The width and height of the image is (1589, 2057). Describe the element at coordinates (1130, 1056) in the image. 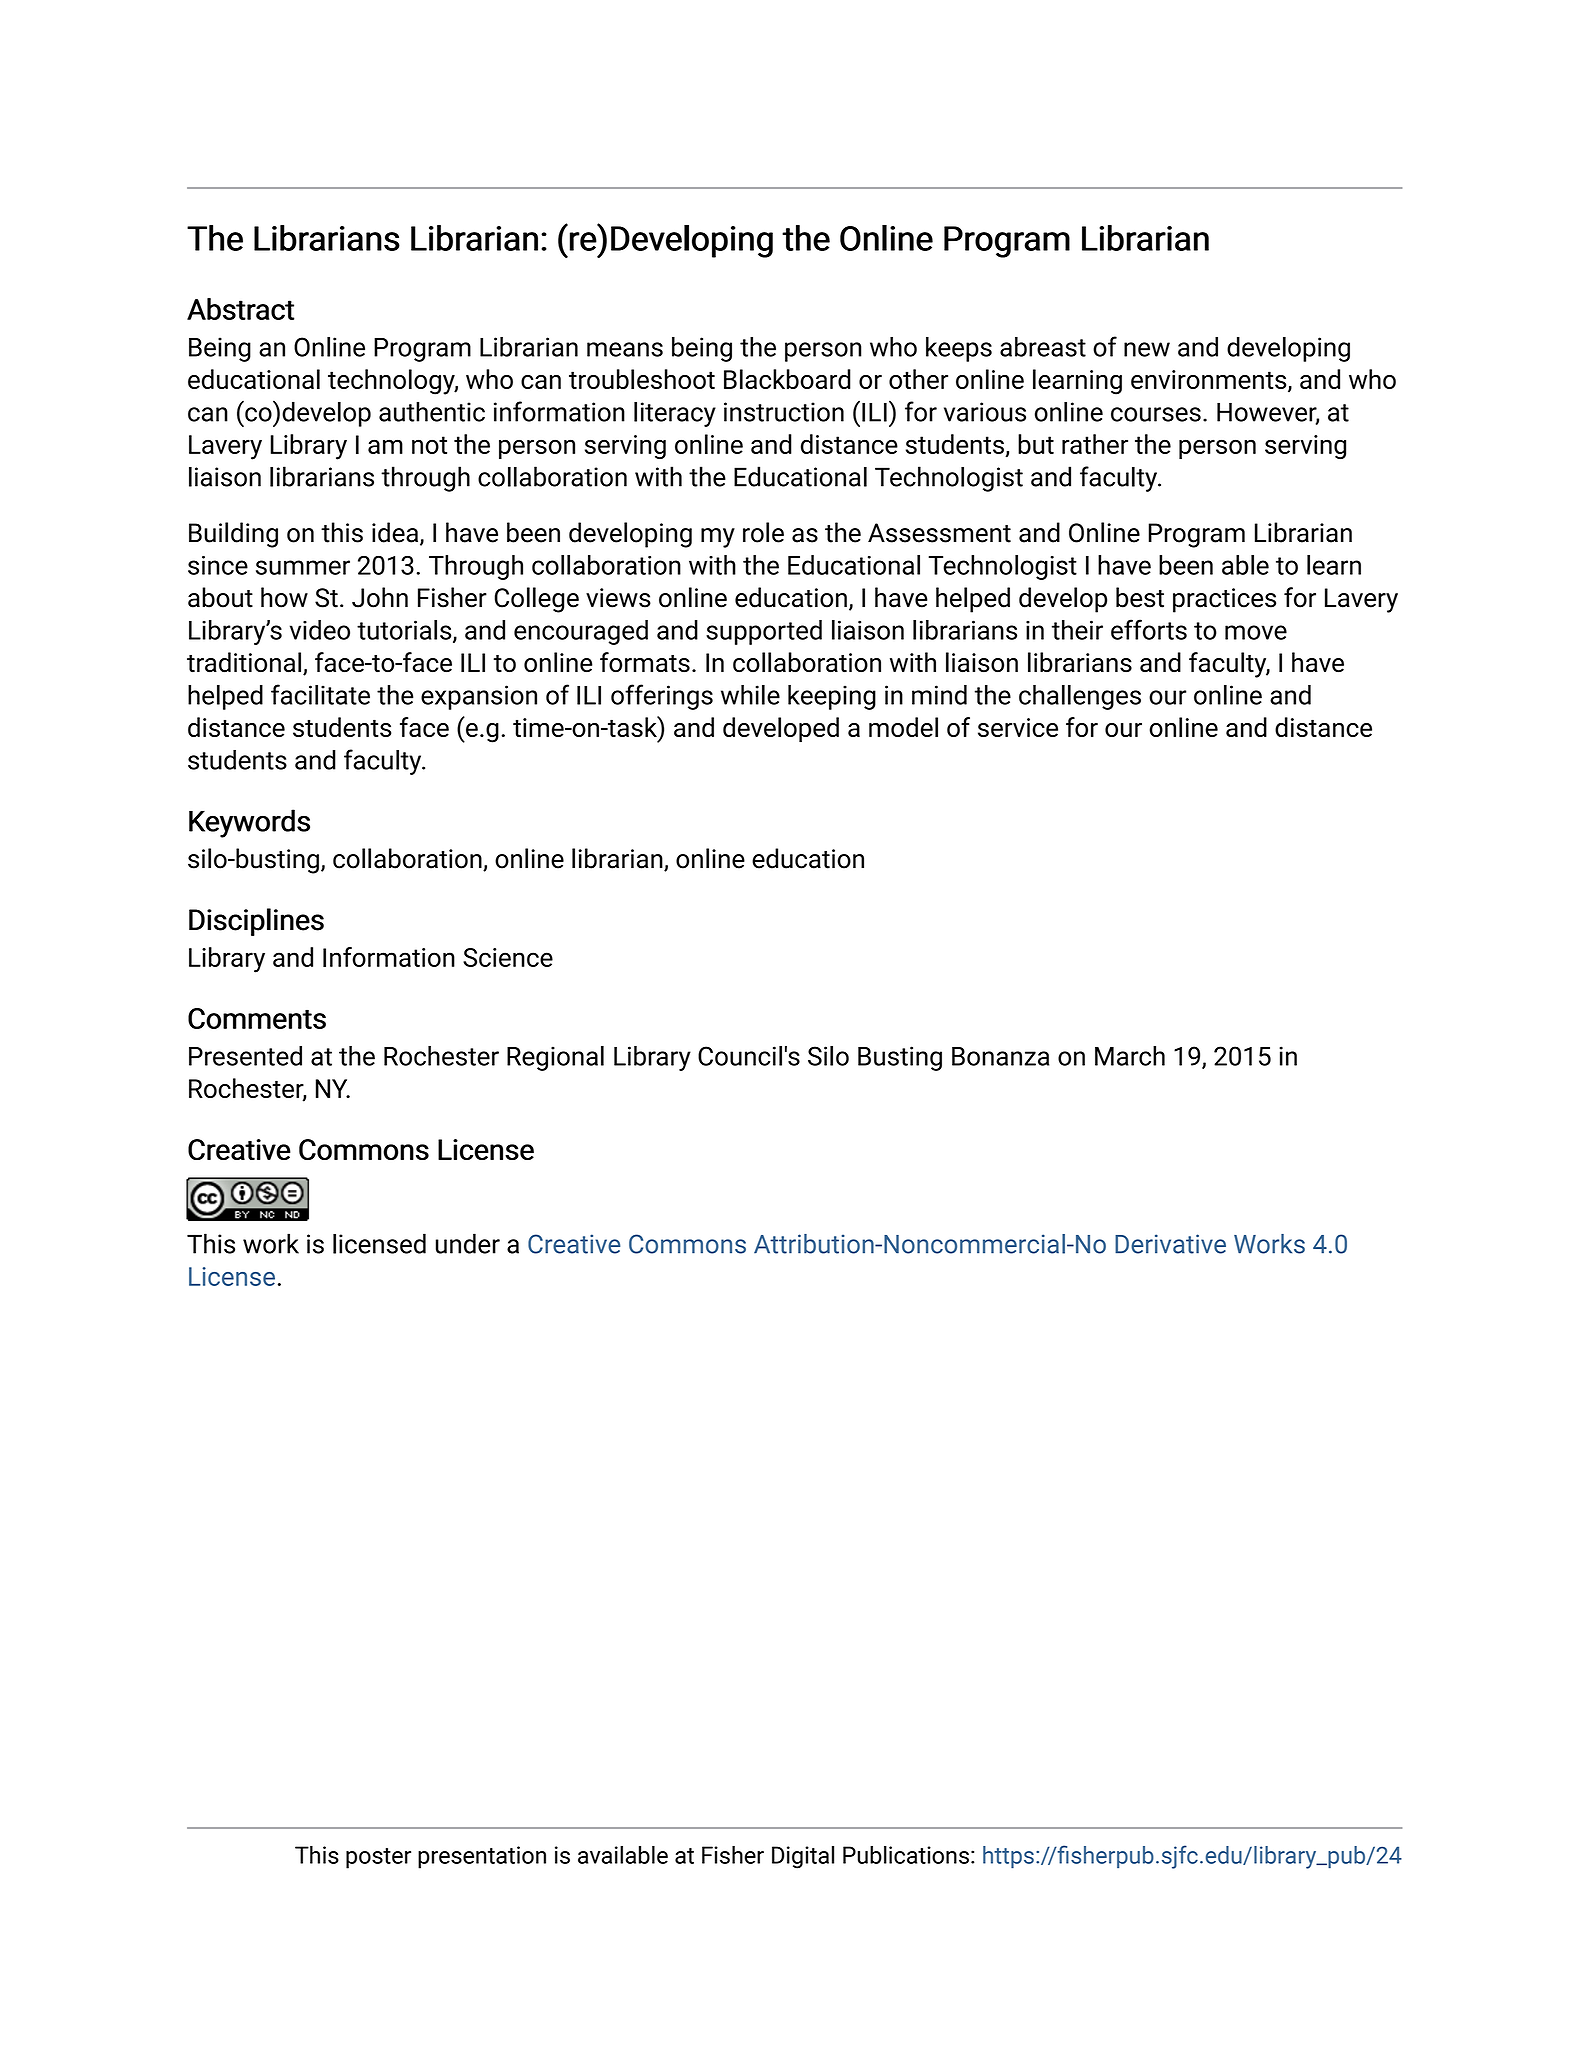

I see `March` at that location.
